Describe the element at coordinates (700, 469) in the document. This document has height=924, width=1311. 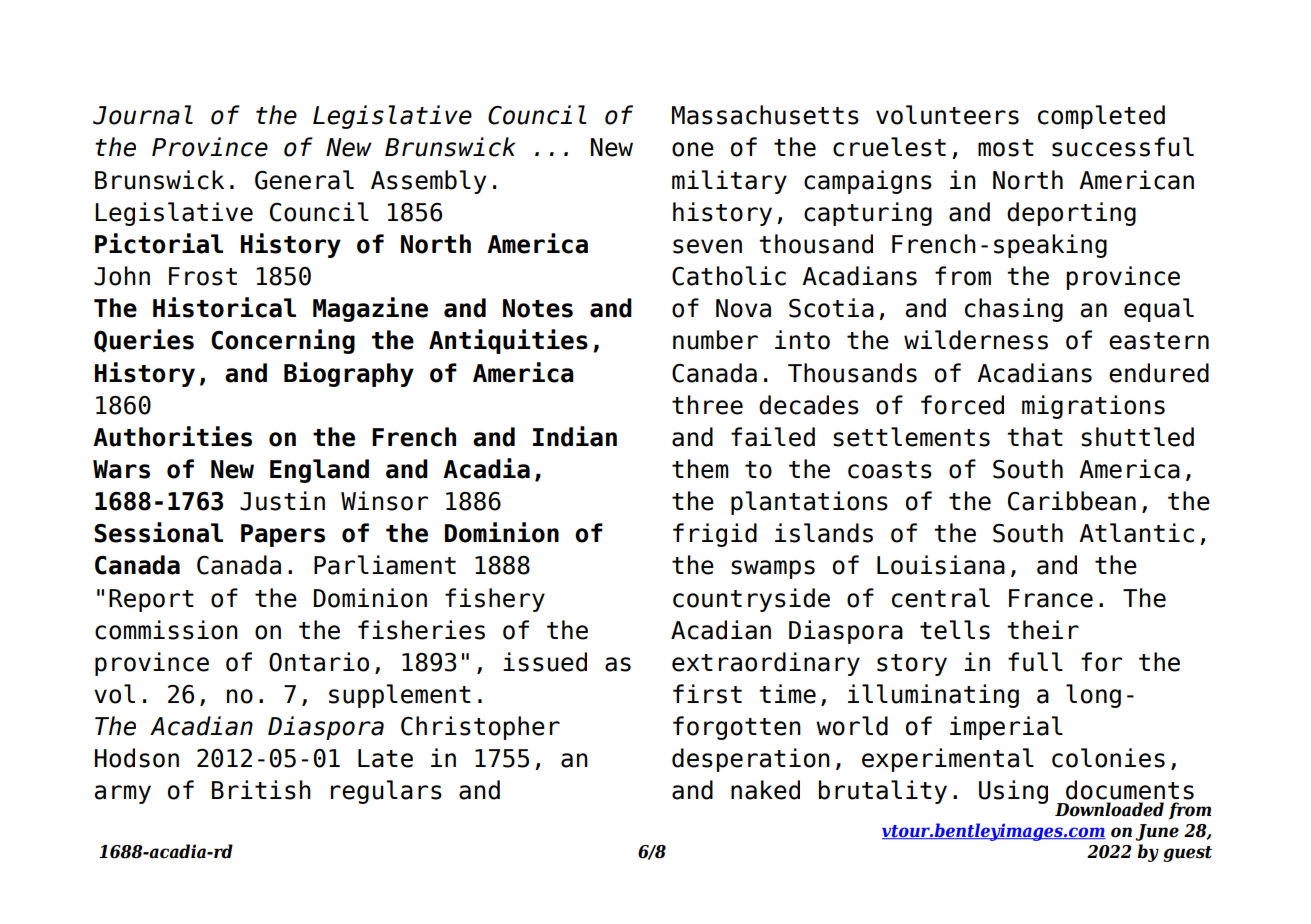
I see `them` at that location.
